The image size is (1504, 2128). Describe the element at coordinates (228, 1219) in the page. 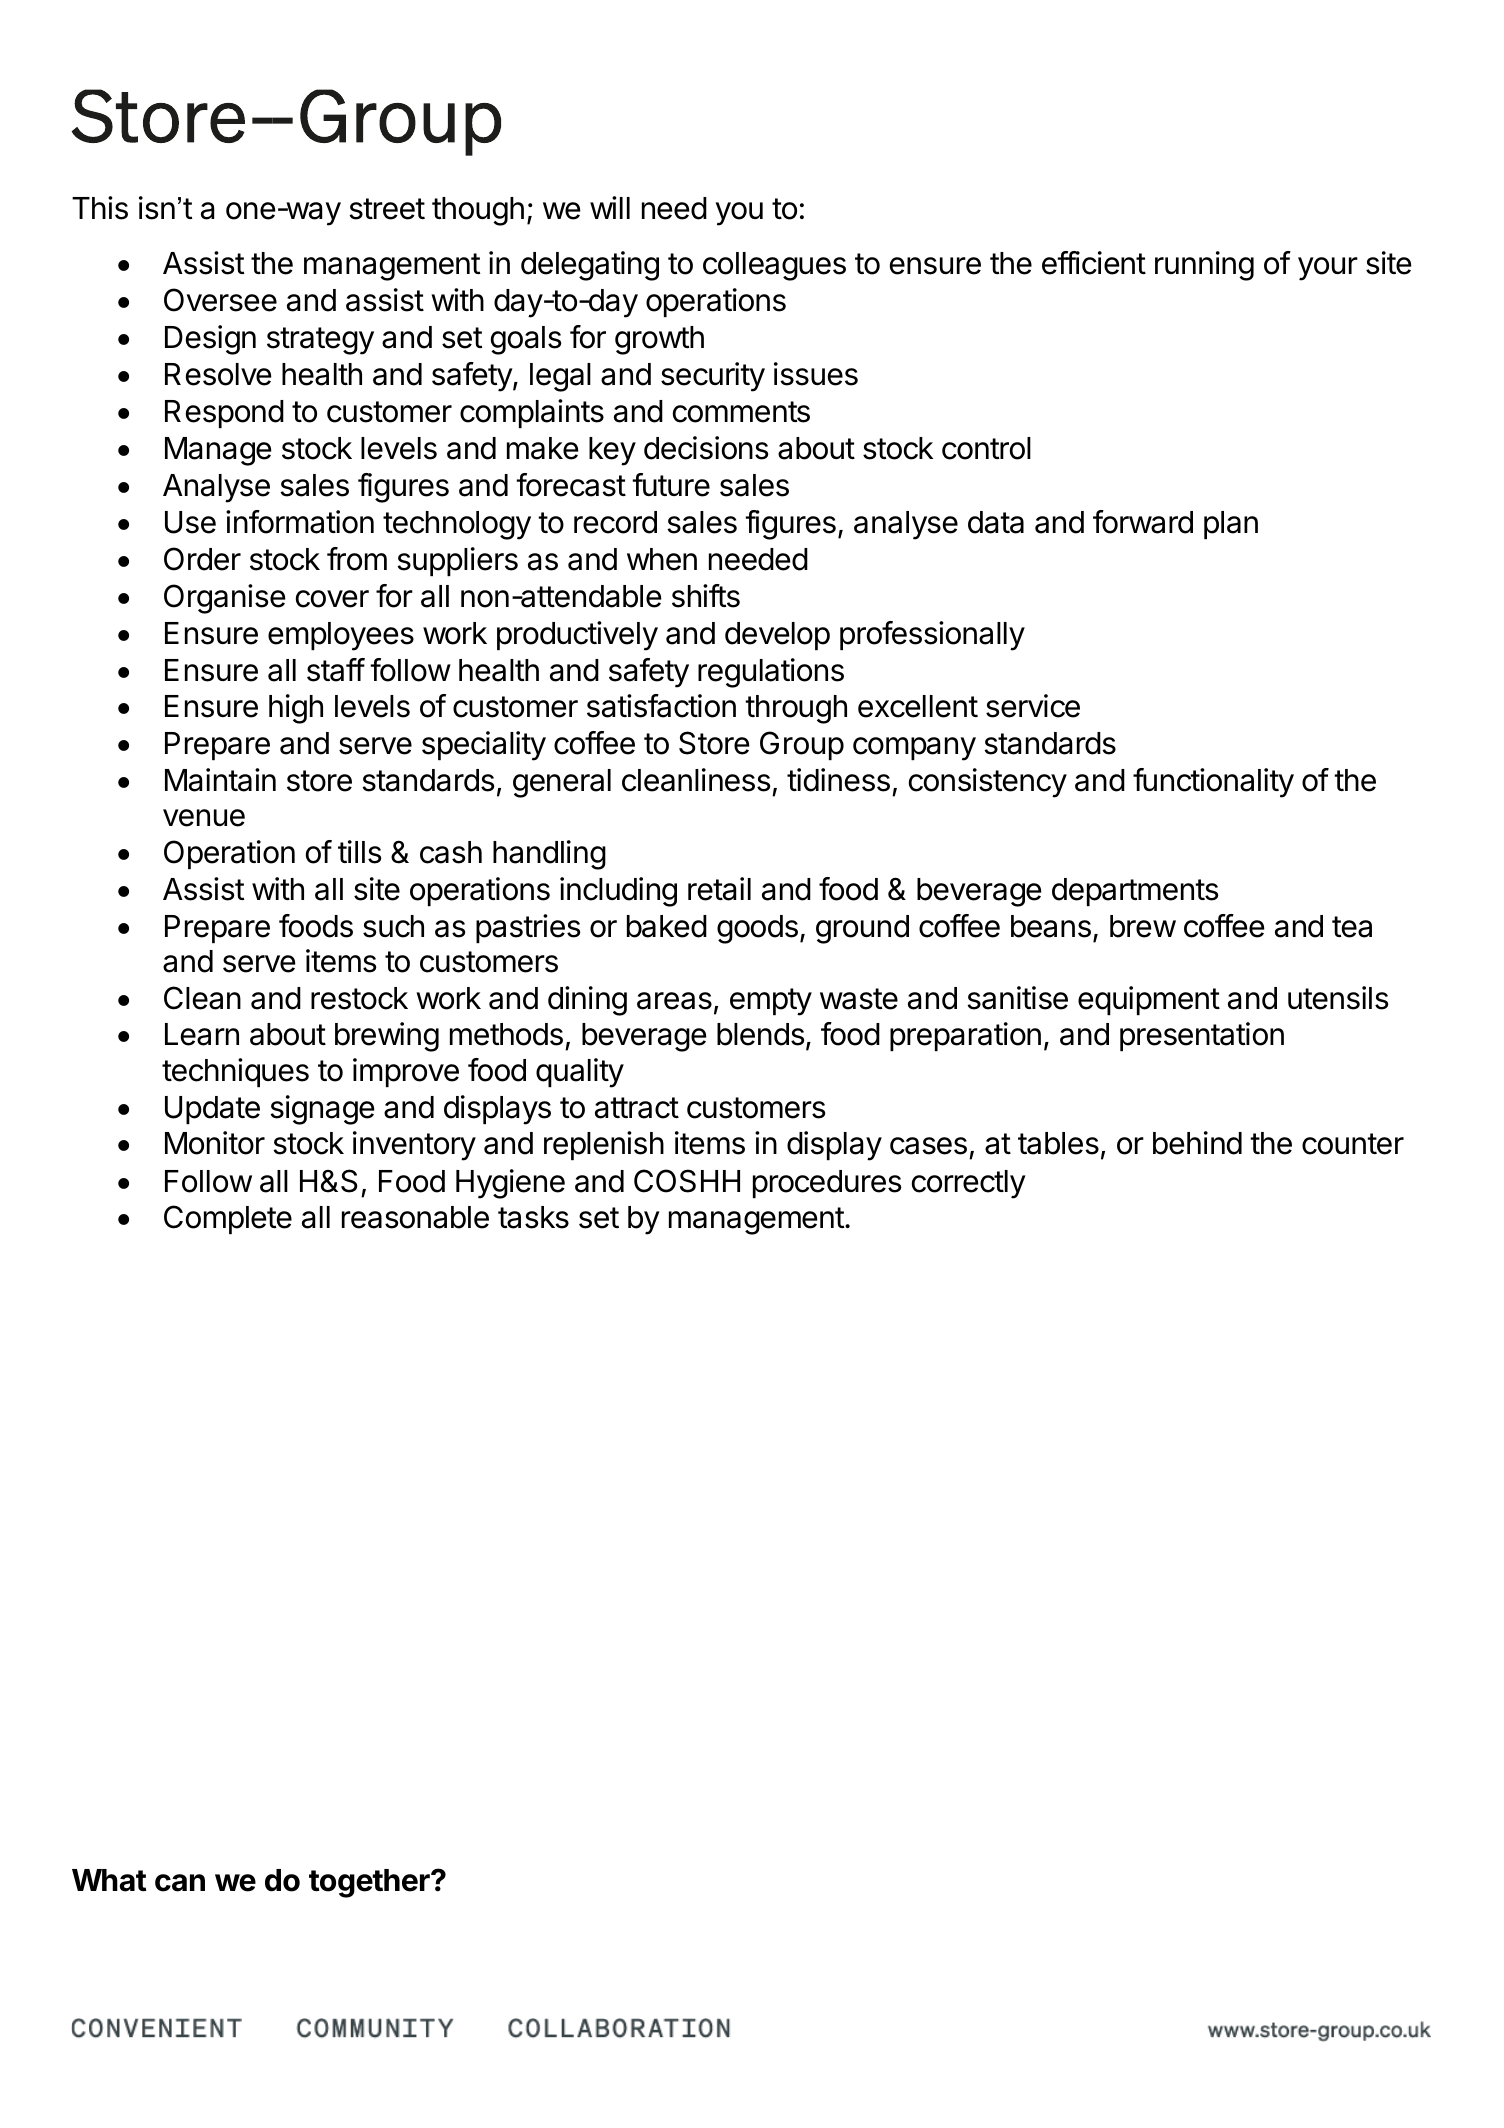

I see `Complete` at that location.
